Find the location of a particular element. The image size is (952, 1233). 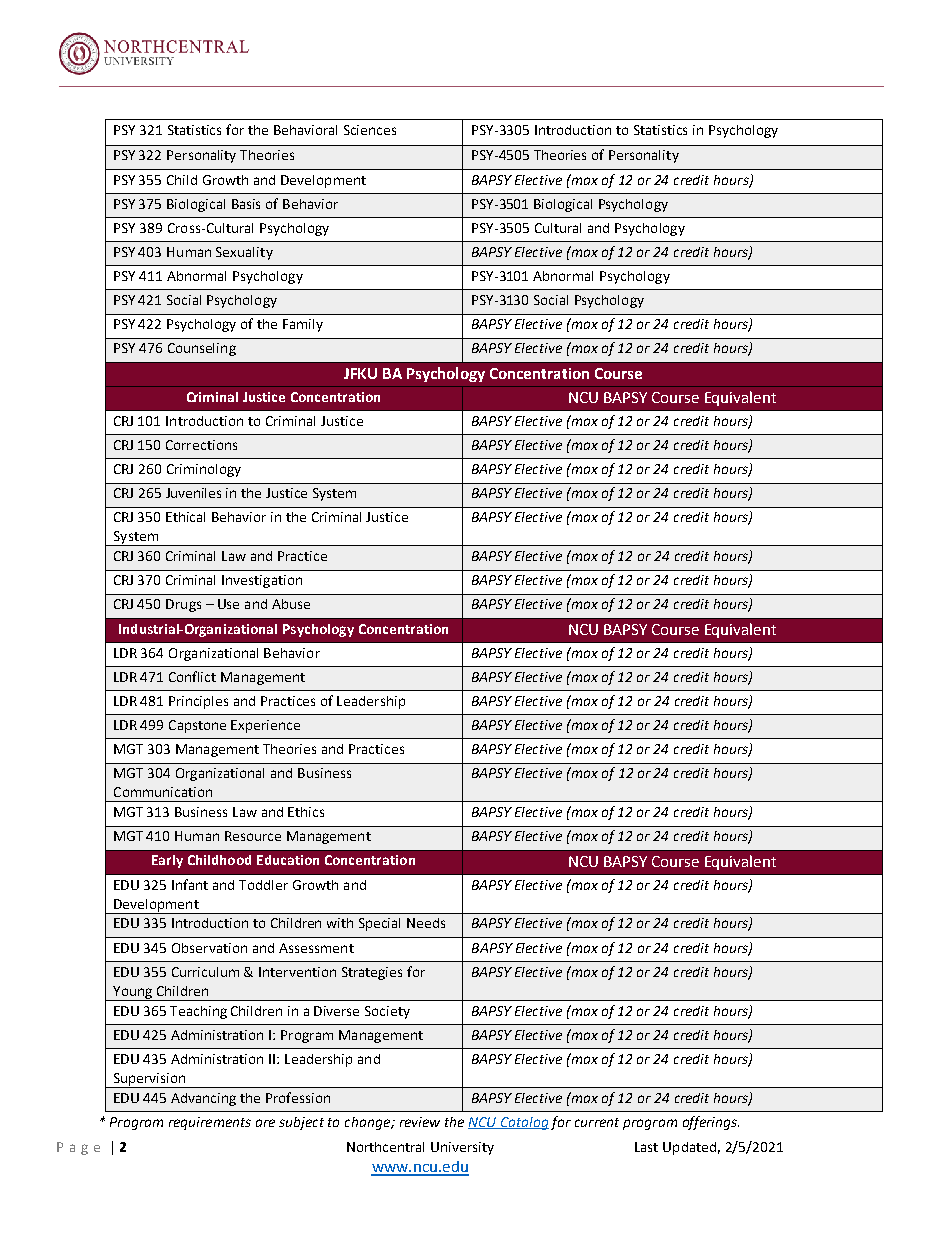

review is located at coordinates (420, 1122).
